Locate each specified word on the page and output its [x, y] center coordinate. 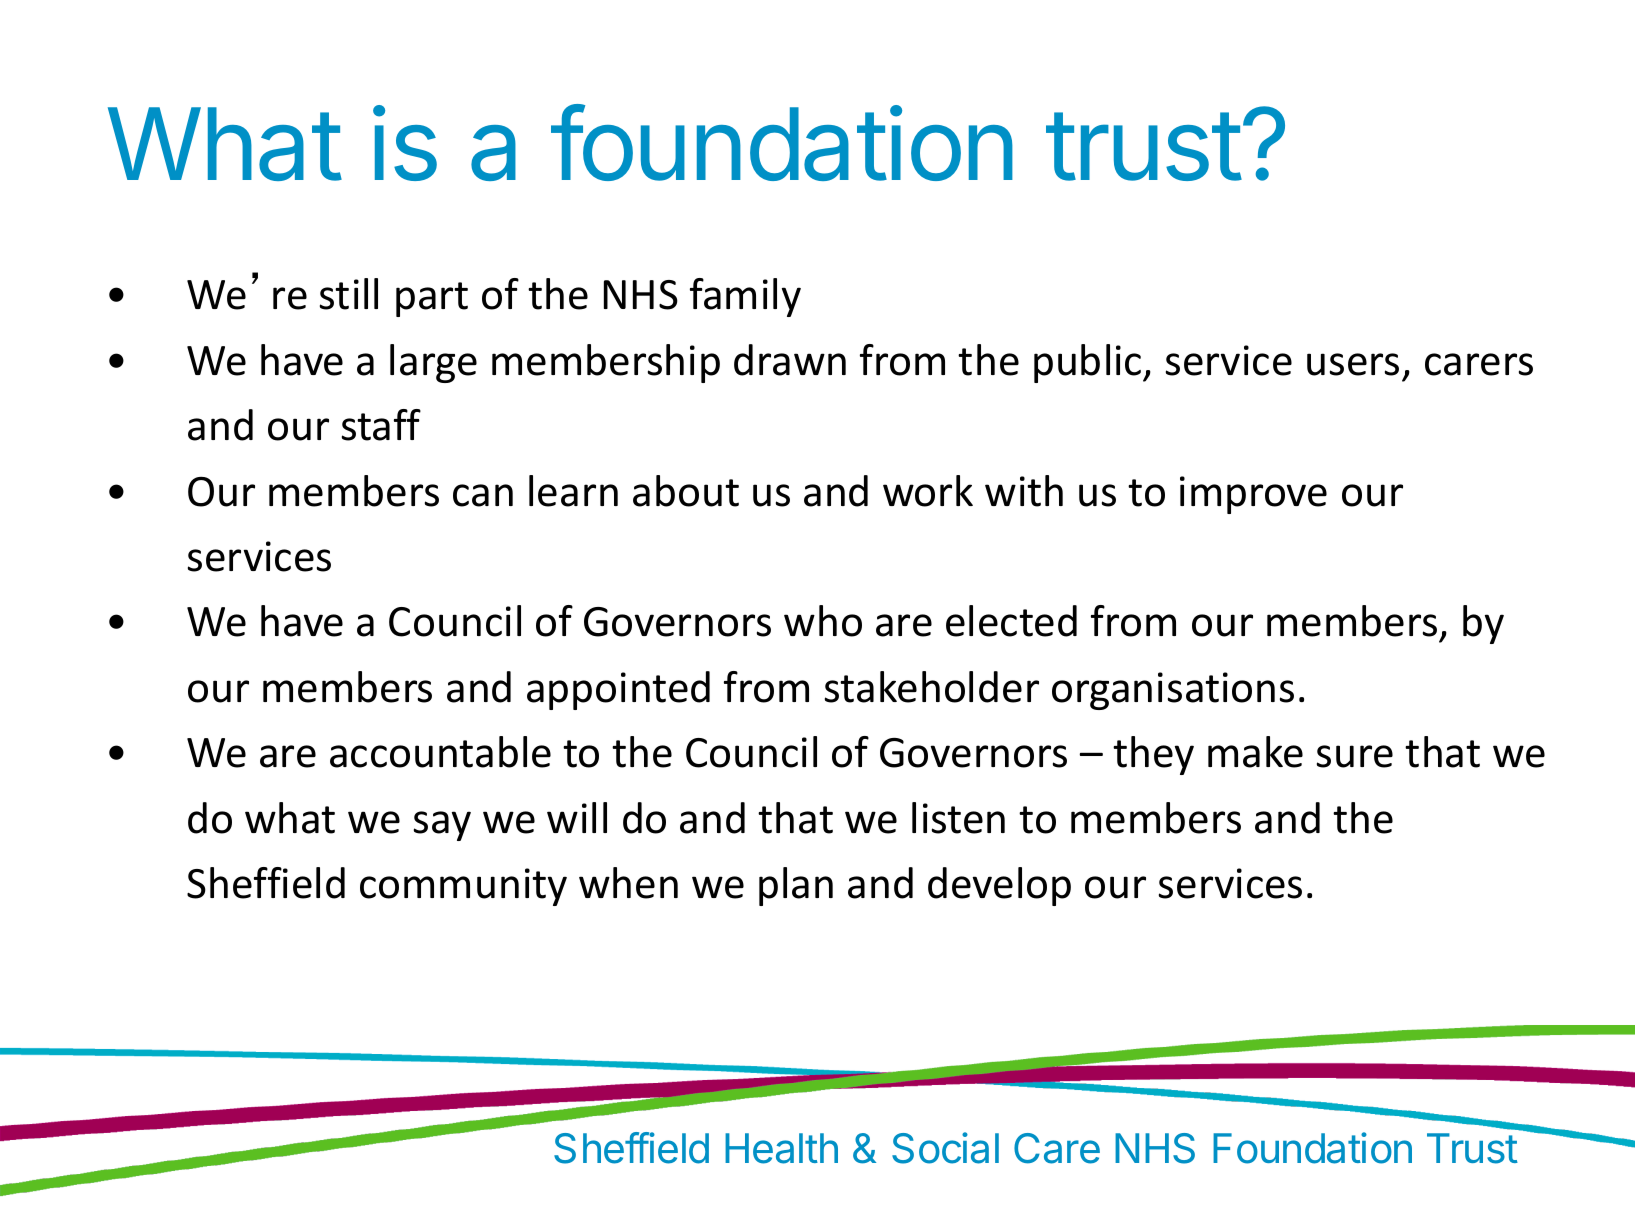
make [1255, 752]
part [432, 299]
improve [1253, 495]
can [483, 495]
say [442, 826]
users [1353, 364]
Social [945, 1148]
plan [796, 886]
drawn [790, 360]
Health [781, 1148]
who [823, 621]
